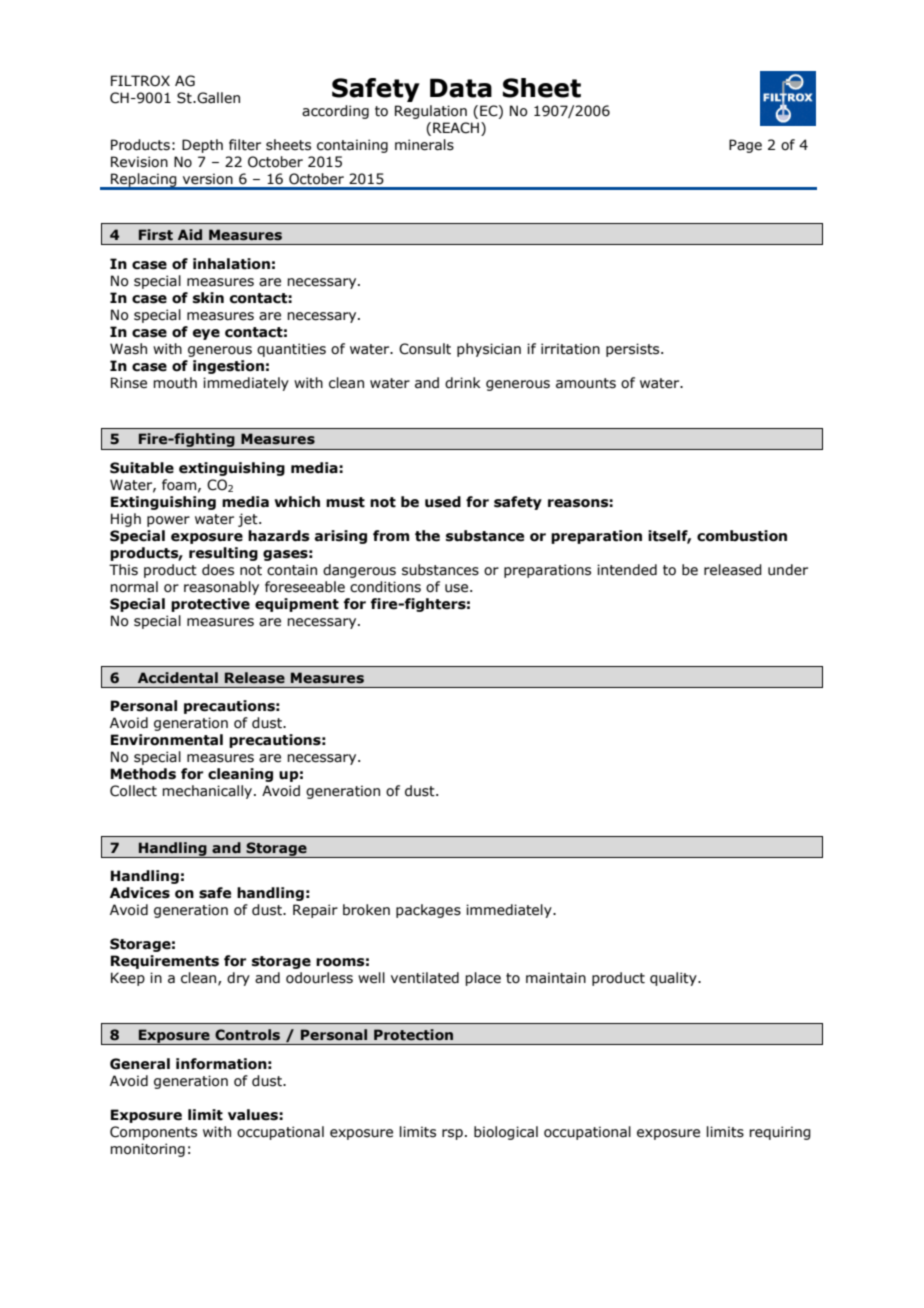  I want to click on Components, so click(153, 1133).
